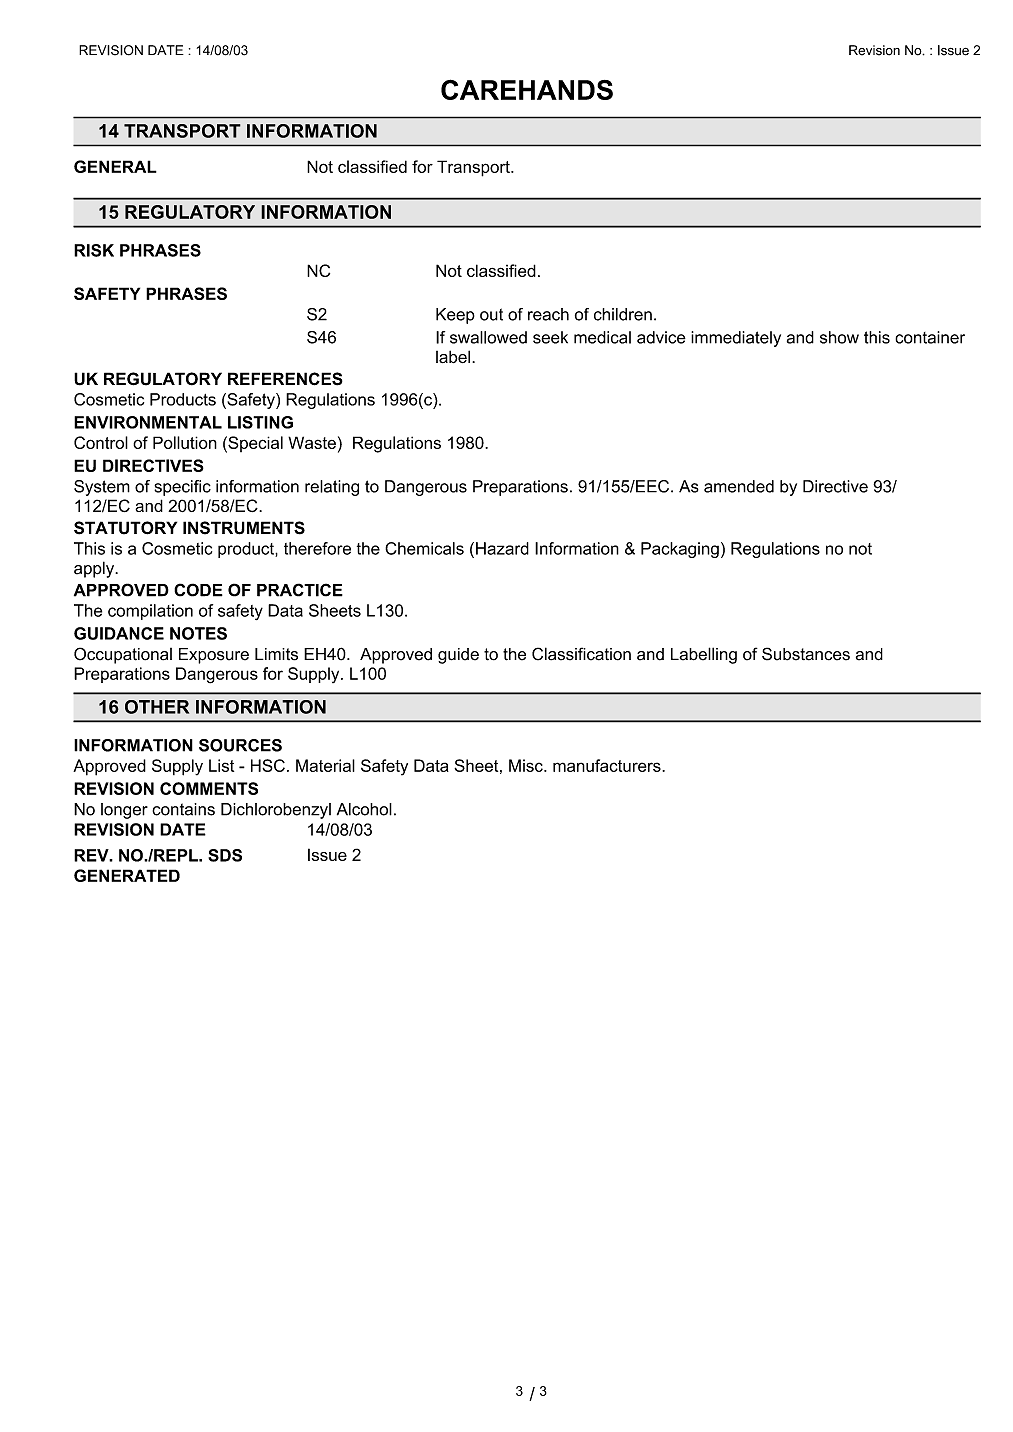 This screenshot has height=1432, width=1013. What do you see at coordinates (364, 809) in the screenshot?
I see `Alcohol` at bounding box center [364, 809].
